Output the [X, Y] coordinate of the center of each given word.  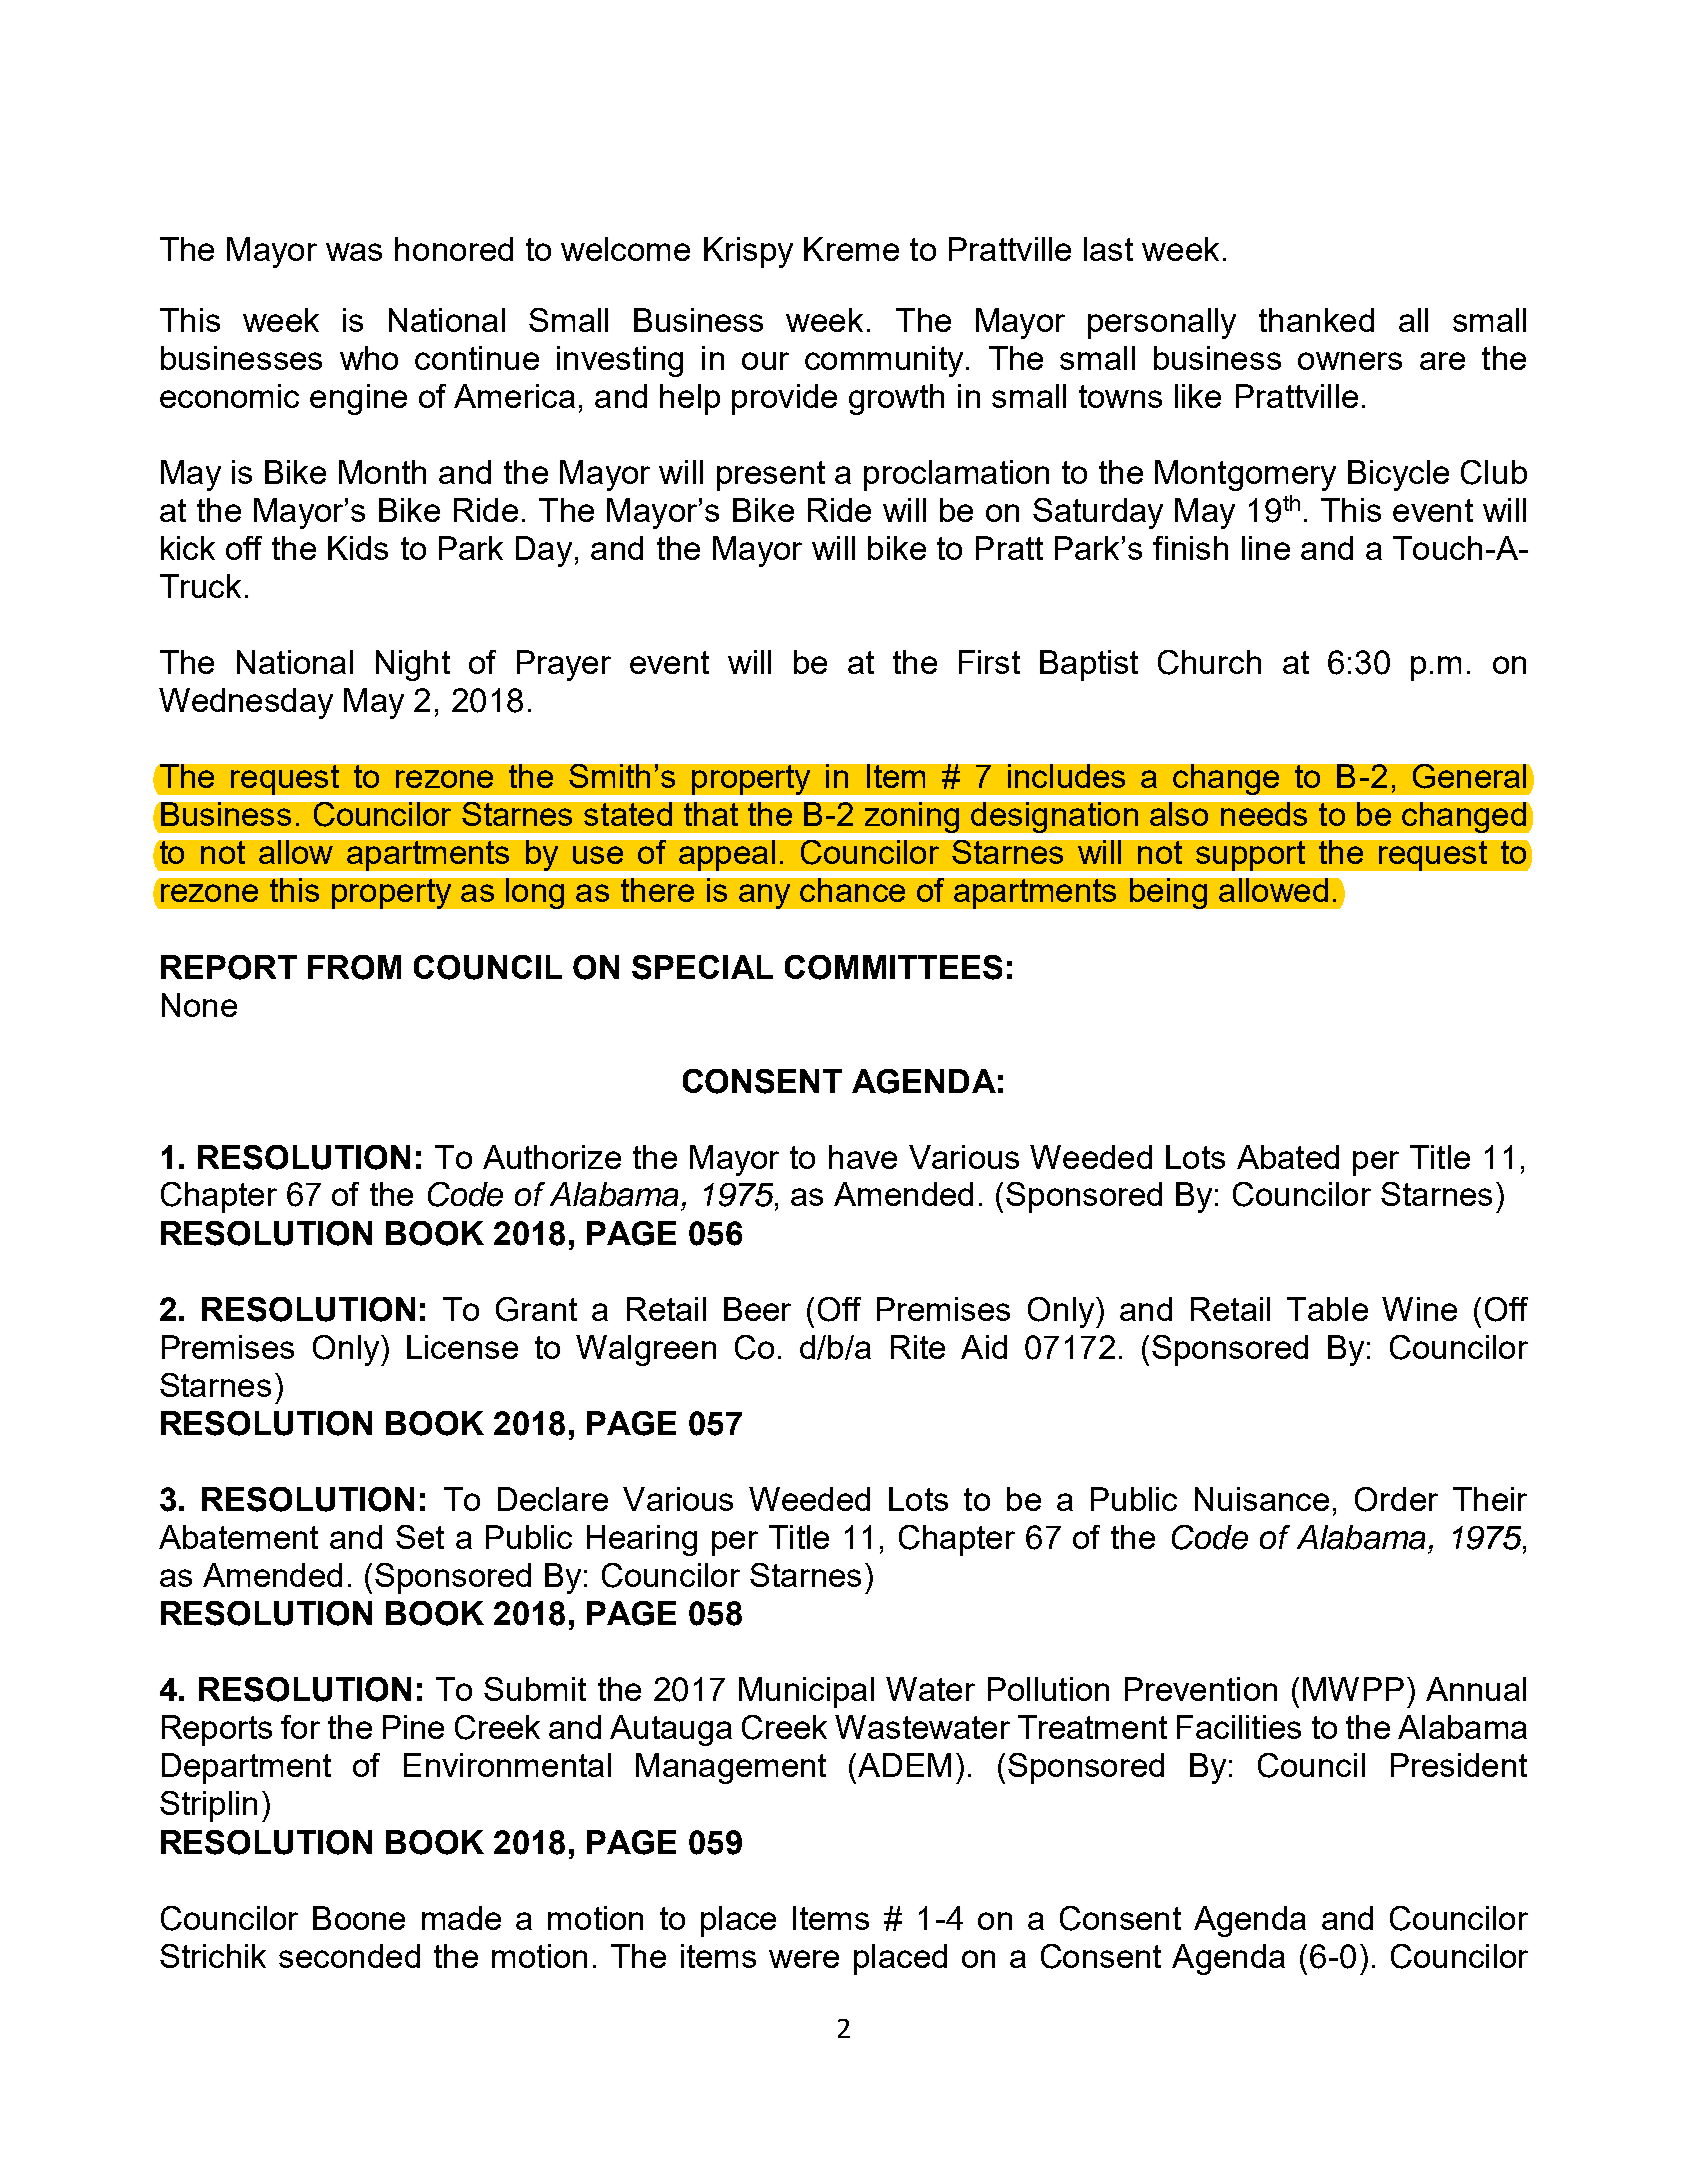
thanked [1316, 320]
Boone [359, 1918]
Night [413, 665]
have [863, 1157]
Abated [1288, 1157]
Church [1209, 662]
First [989, 662]
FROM [354, 967]
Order [1396, 1499]
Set [420, 1537]
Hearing [642, 1540]
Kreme [851, 249]
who [369, 358]
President [1459, 1765]
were [804, 1959]
